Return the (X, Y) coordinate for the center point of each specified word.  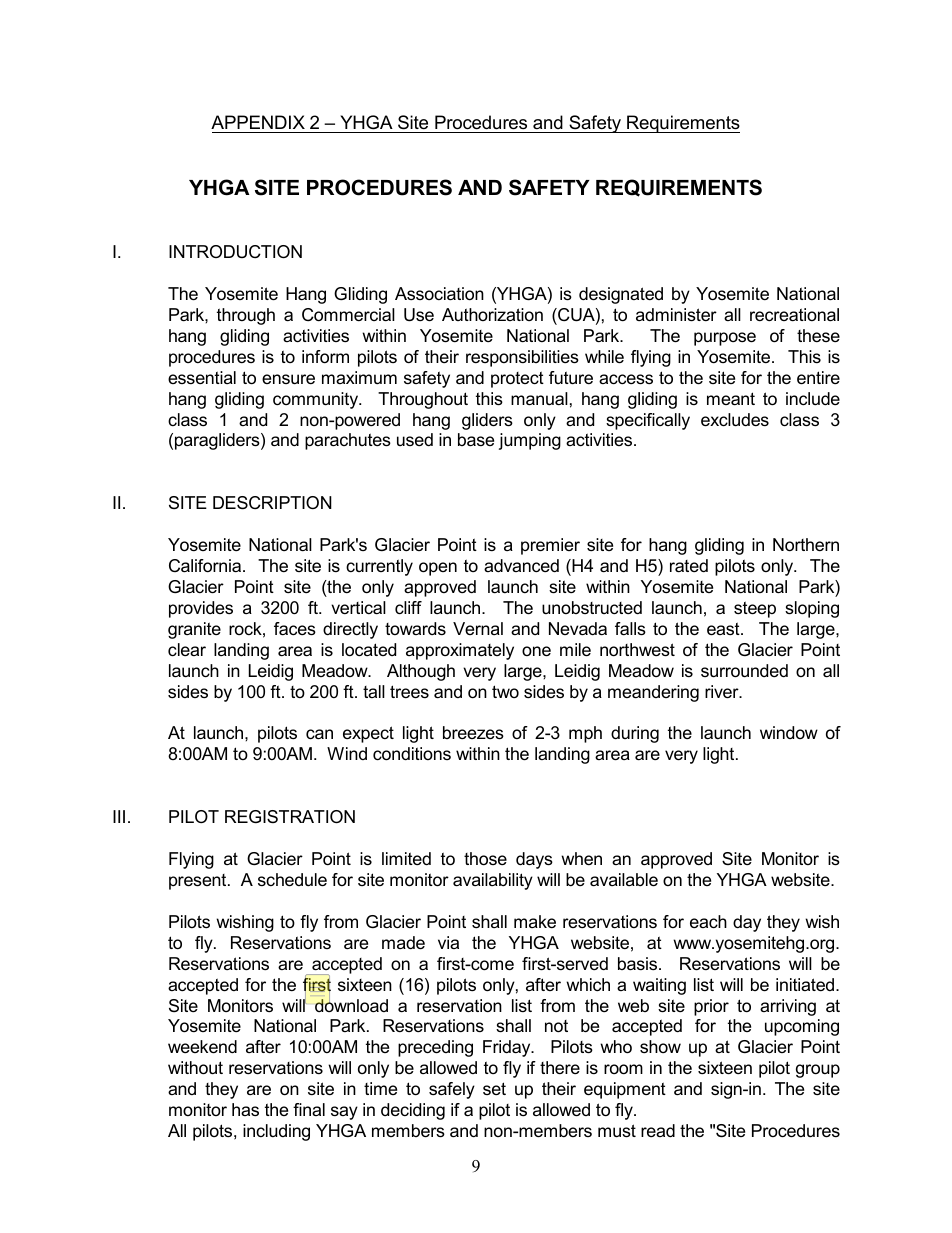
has (245, 1110)
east (724, 629)
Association (439, 294)
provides (201, 609)
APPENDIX (258, 122)
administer (676, 315)
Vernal (478, 628)
